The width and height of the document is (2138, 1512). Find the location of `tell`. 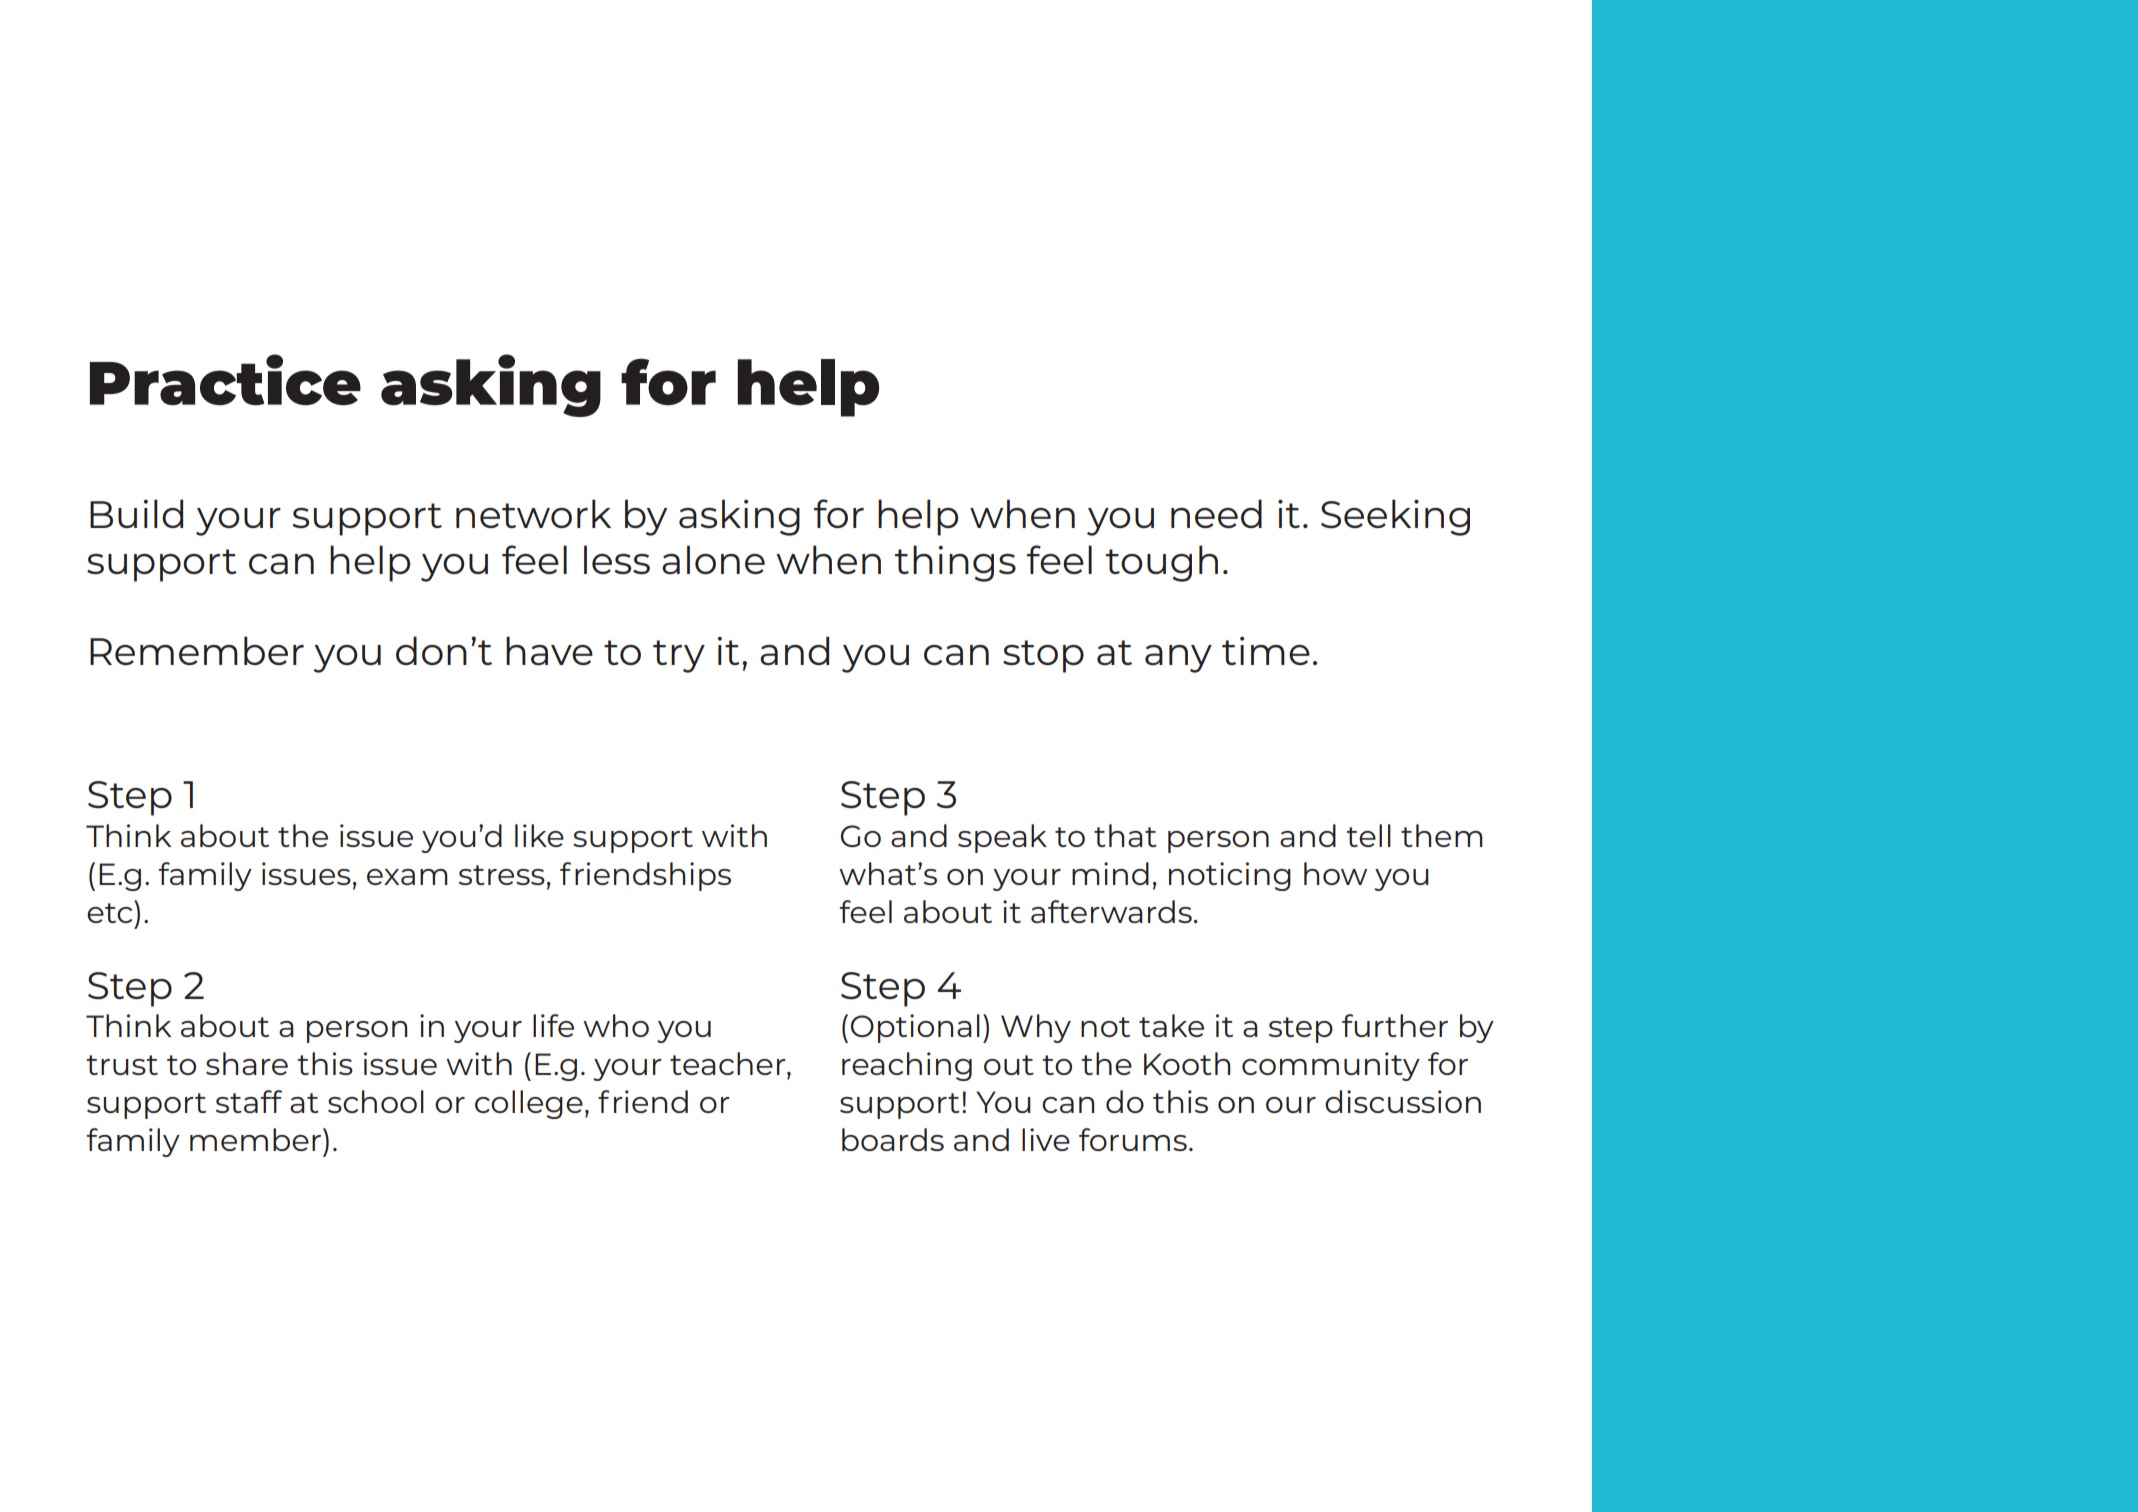

tell is located at coordinates (1368, 835).
